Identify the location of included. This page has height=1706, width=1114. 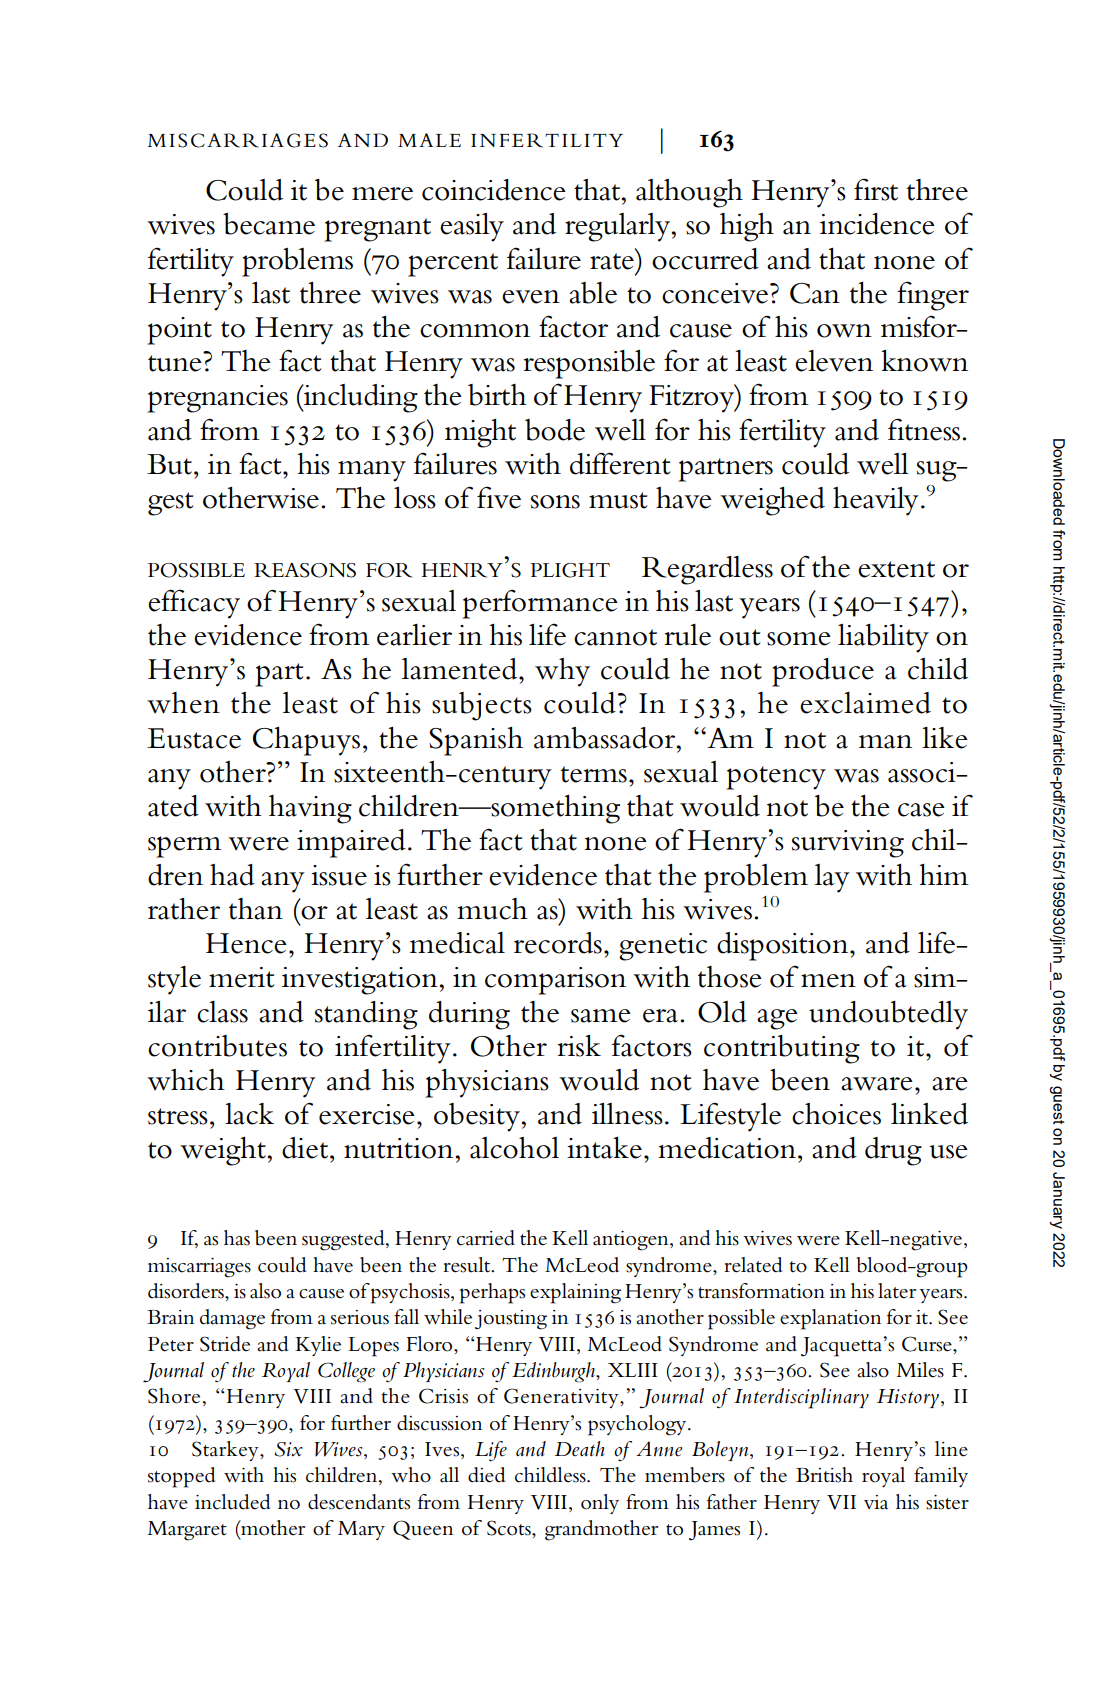
(232, 1502).
